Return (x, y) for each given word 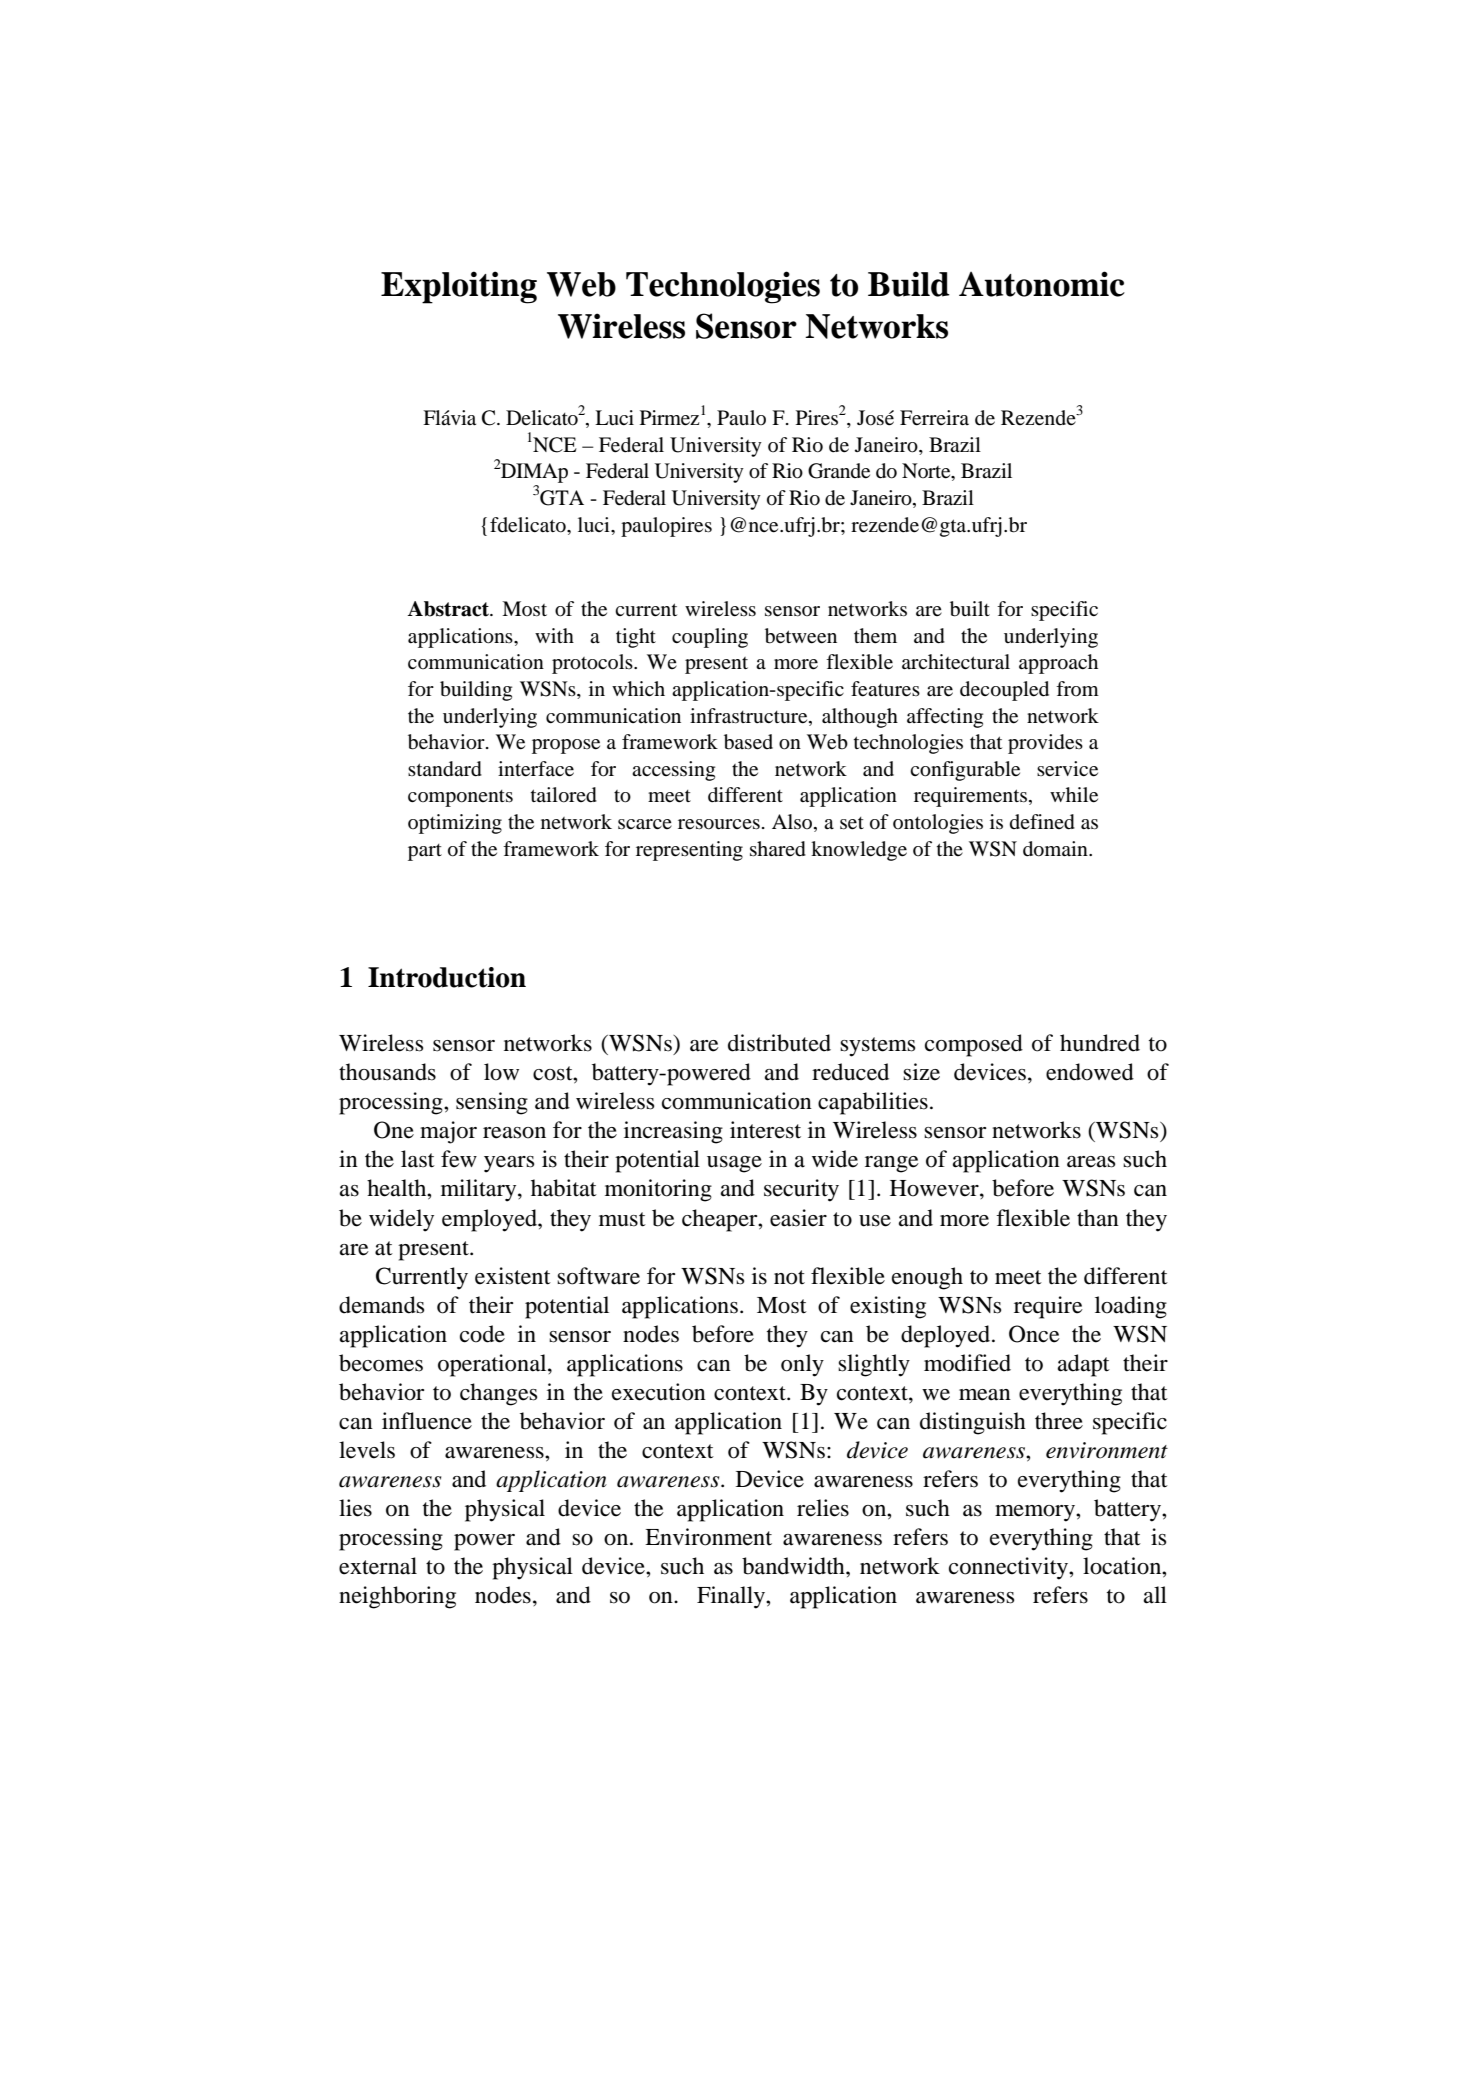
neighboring (397, 1597)
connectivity (1009, 1568)
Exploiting (459, 287)
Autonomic (1042, 284)
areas (1091, 1162)
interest (765, 1130)
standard (445, 769)
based (748, 742)
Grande (839, 471)
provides (1045, 744)
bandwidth (794, 1566)
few (459, 1159)
